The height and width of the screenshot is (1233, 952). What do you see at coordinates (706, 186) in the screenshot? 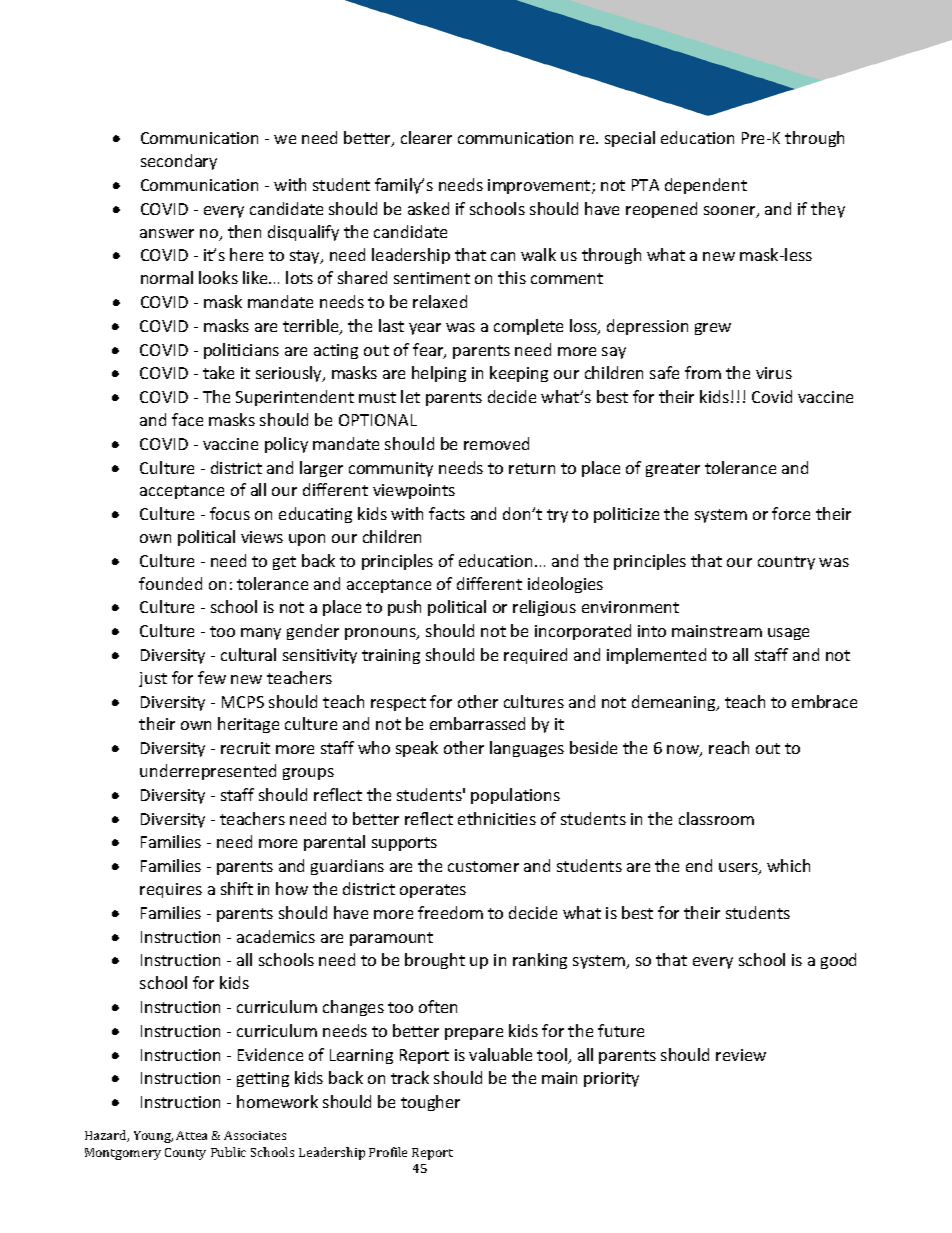
I see `dependent` at bounding box center [706, 186].
